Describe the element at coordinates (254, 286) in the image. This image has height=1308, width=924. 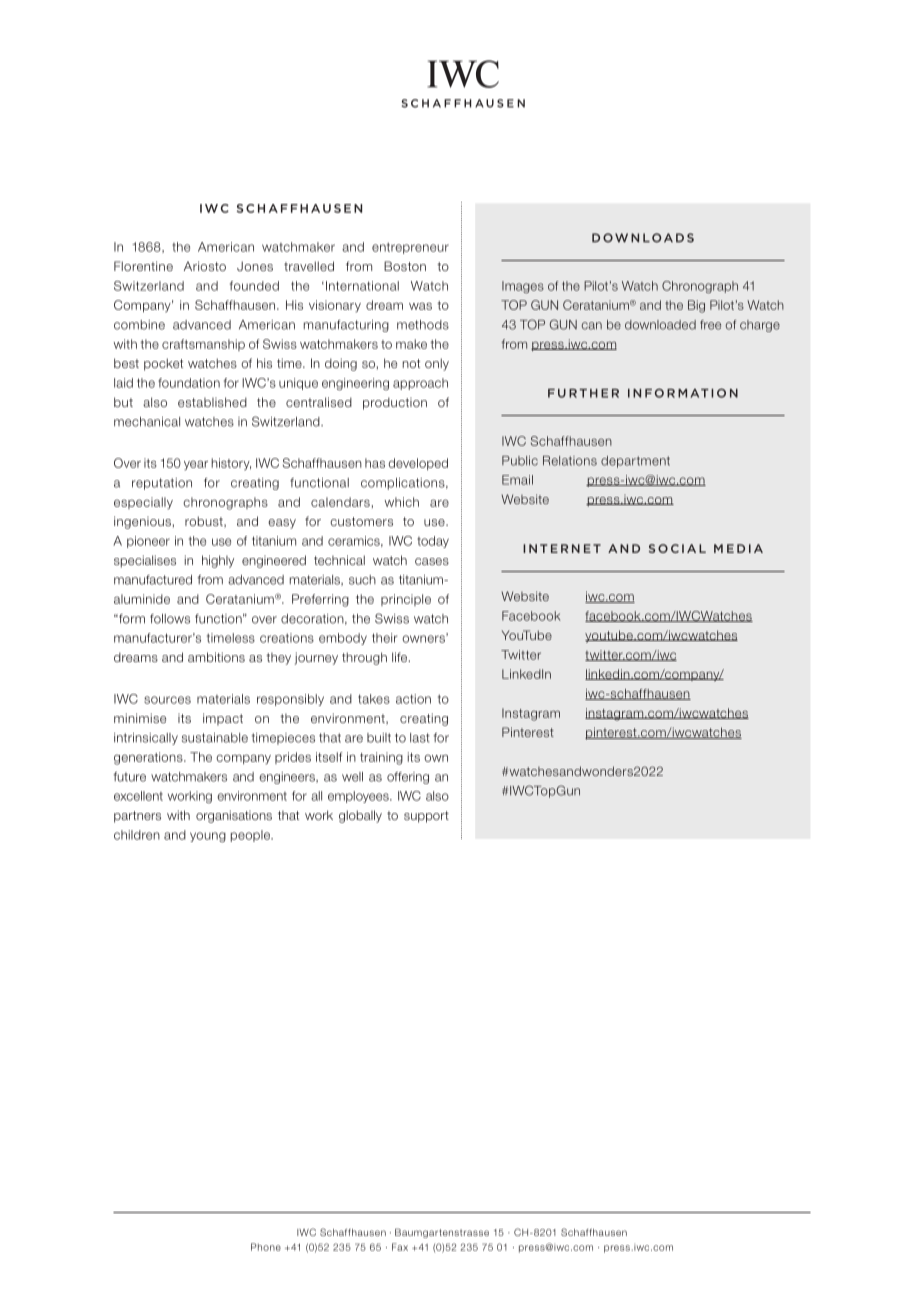
I see `founded` at that location.
